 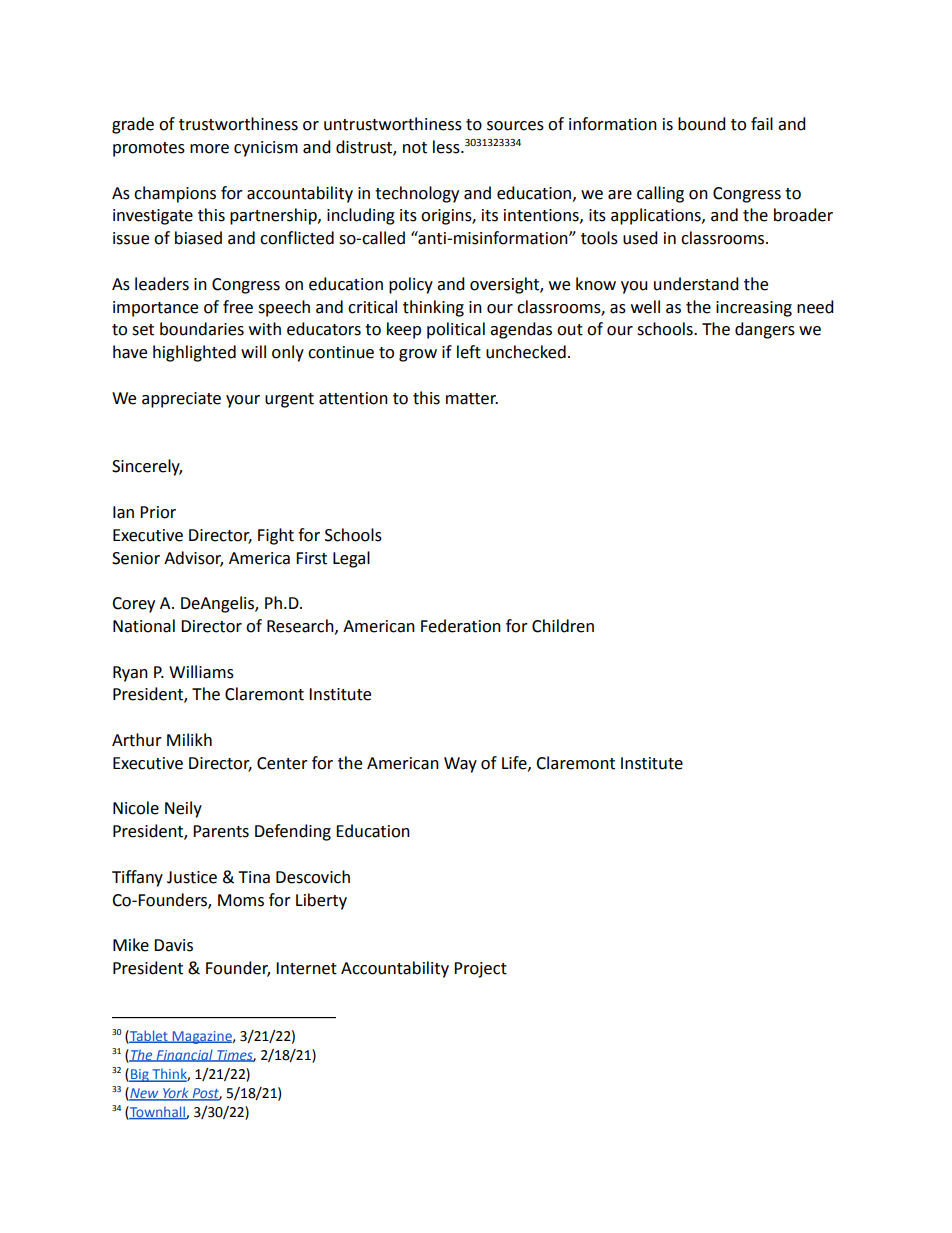 What do you see at coordinates (144, 626) in the screenshot?
I see `National` at bounding box center [144, 626].
